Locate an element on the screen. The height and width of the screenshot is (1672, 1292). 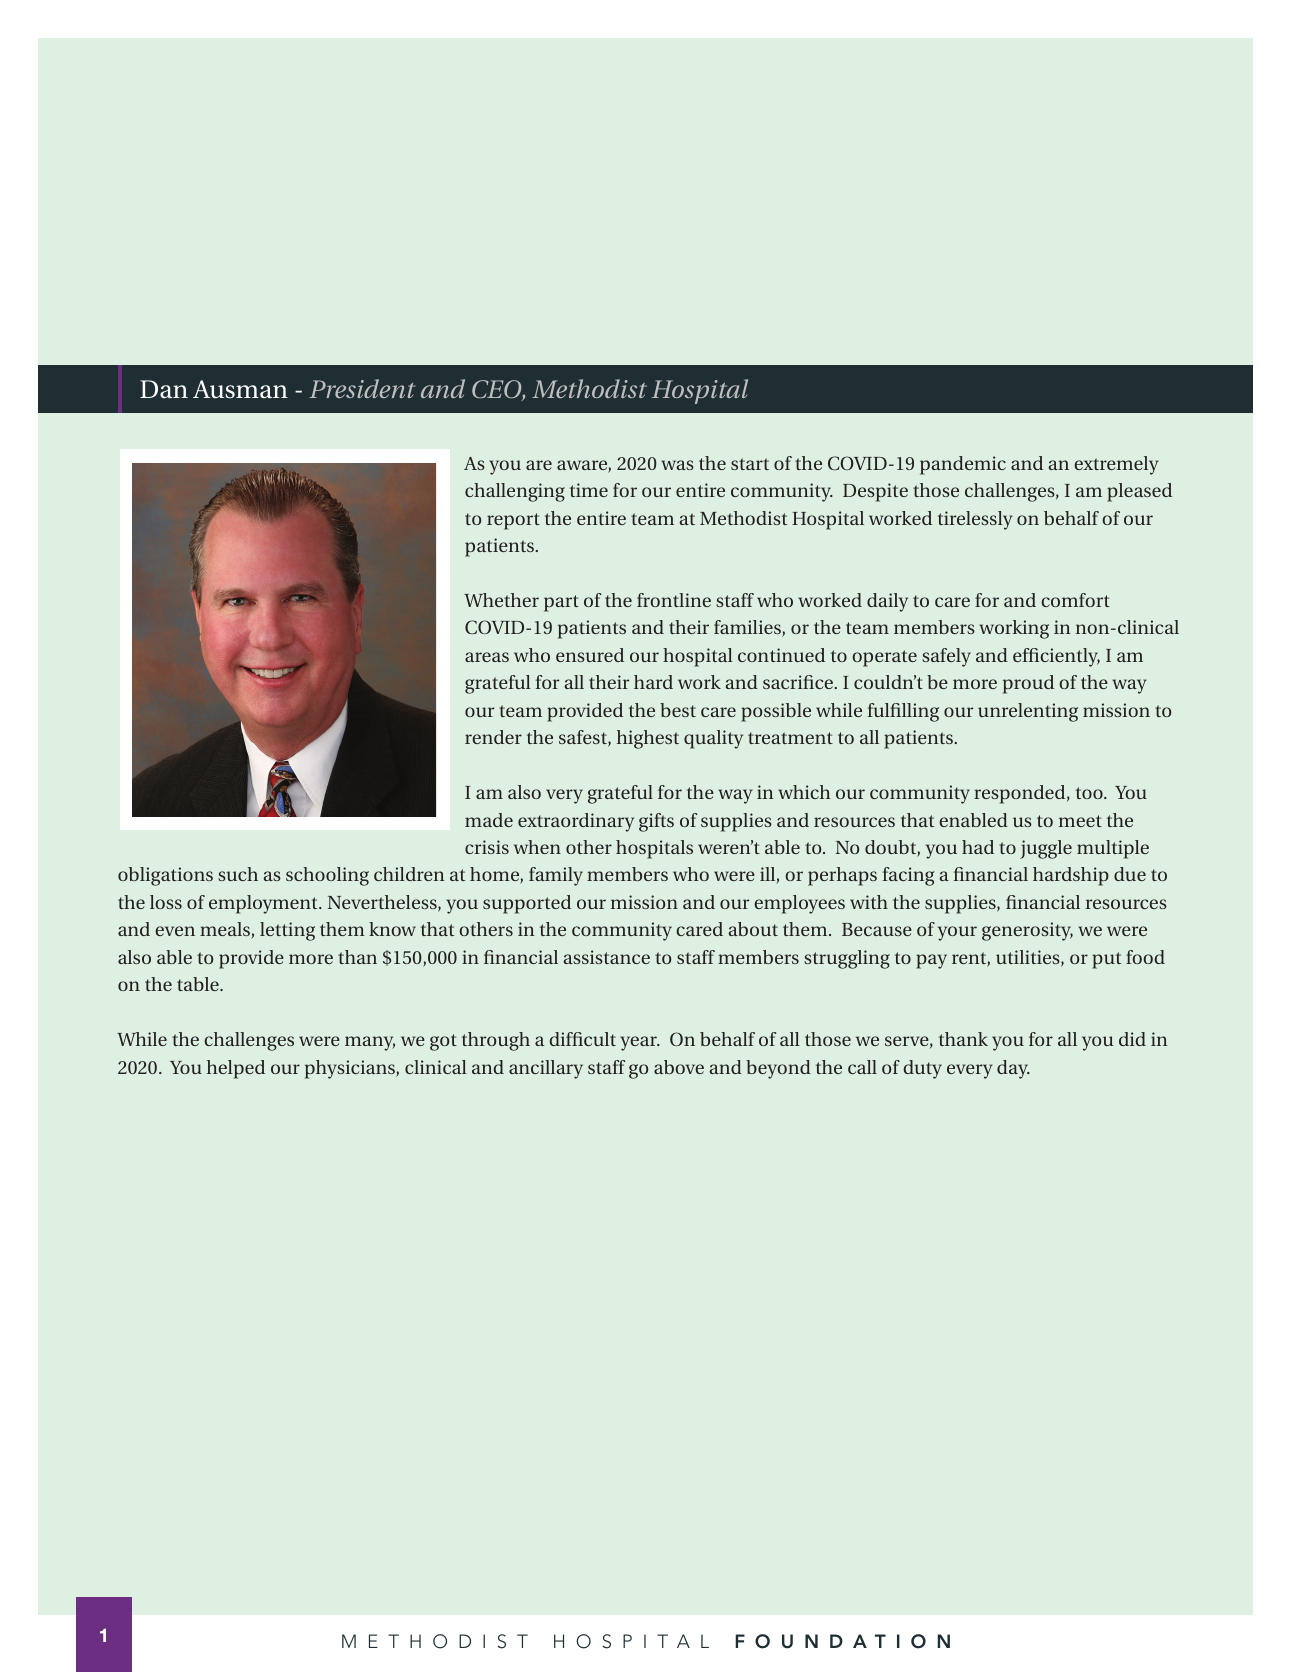
juggle is located at coordinates (1046, 849).
